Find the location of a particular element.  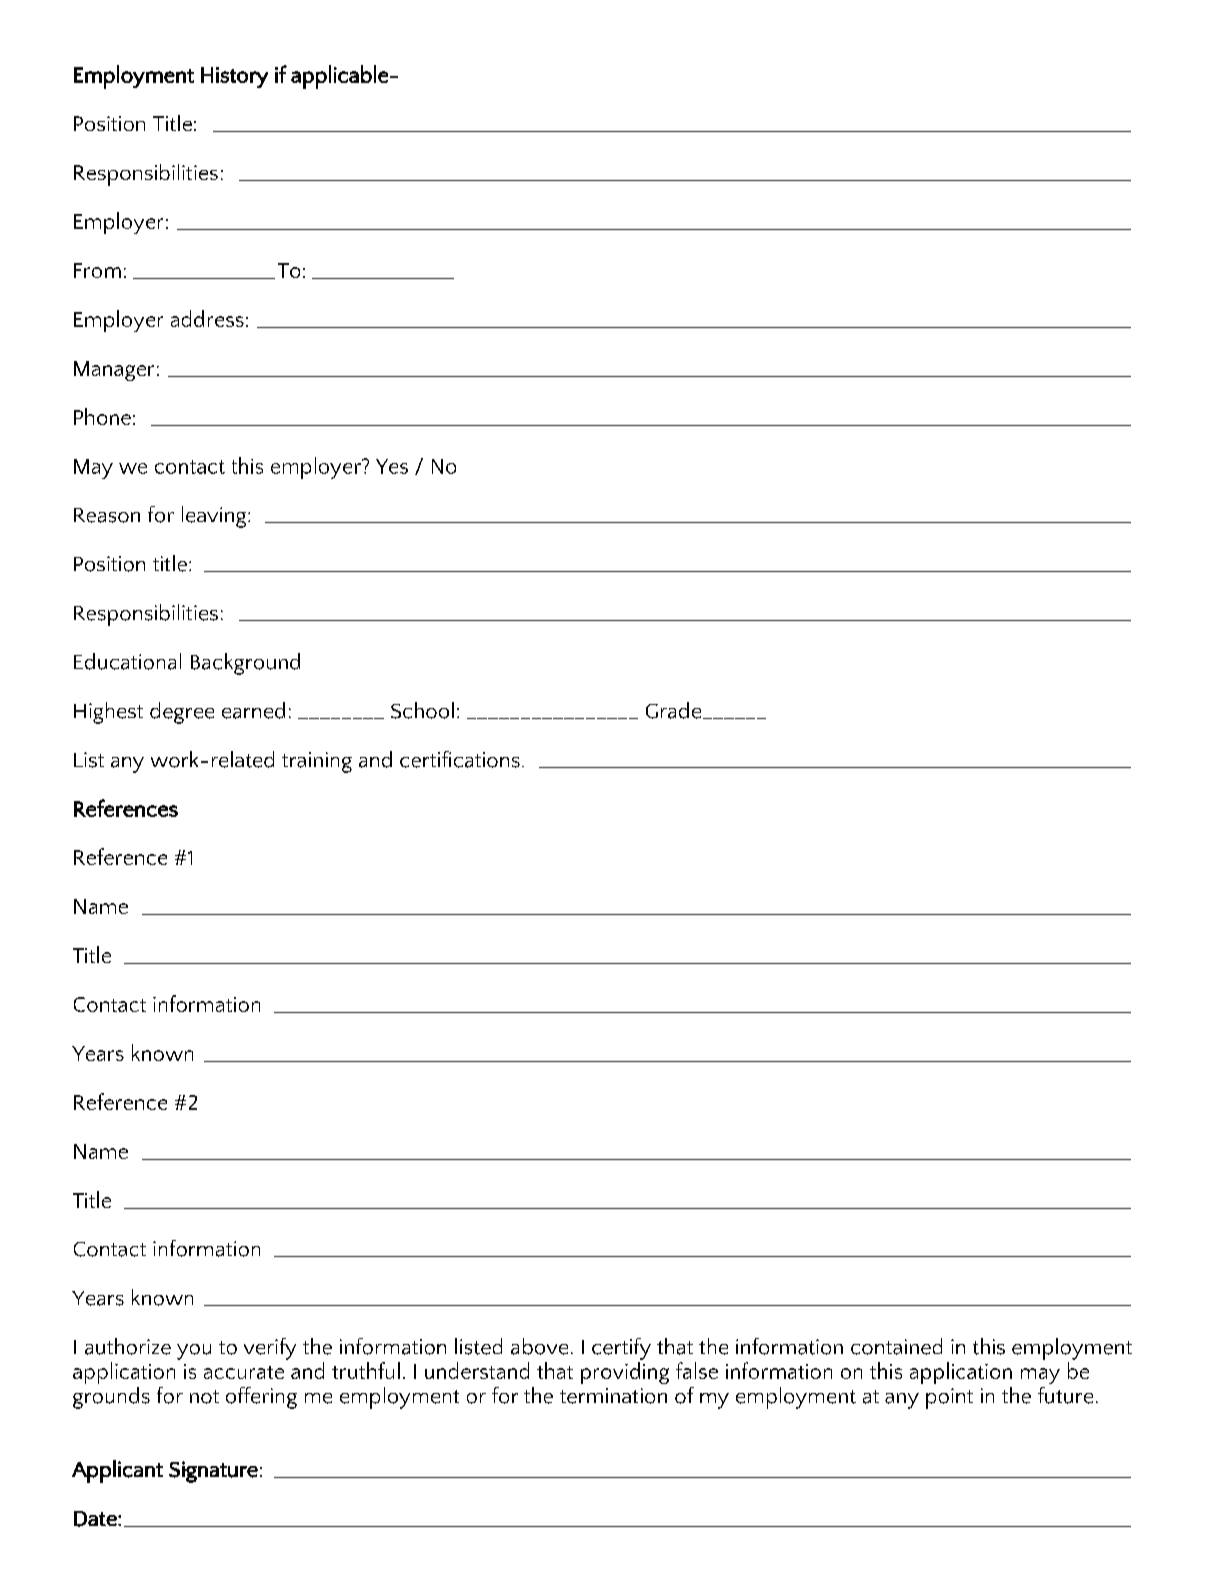

School is located at coordinates (422, 710).
